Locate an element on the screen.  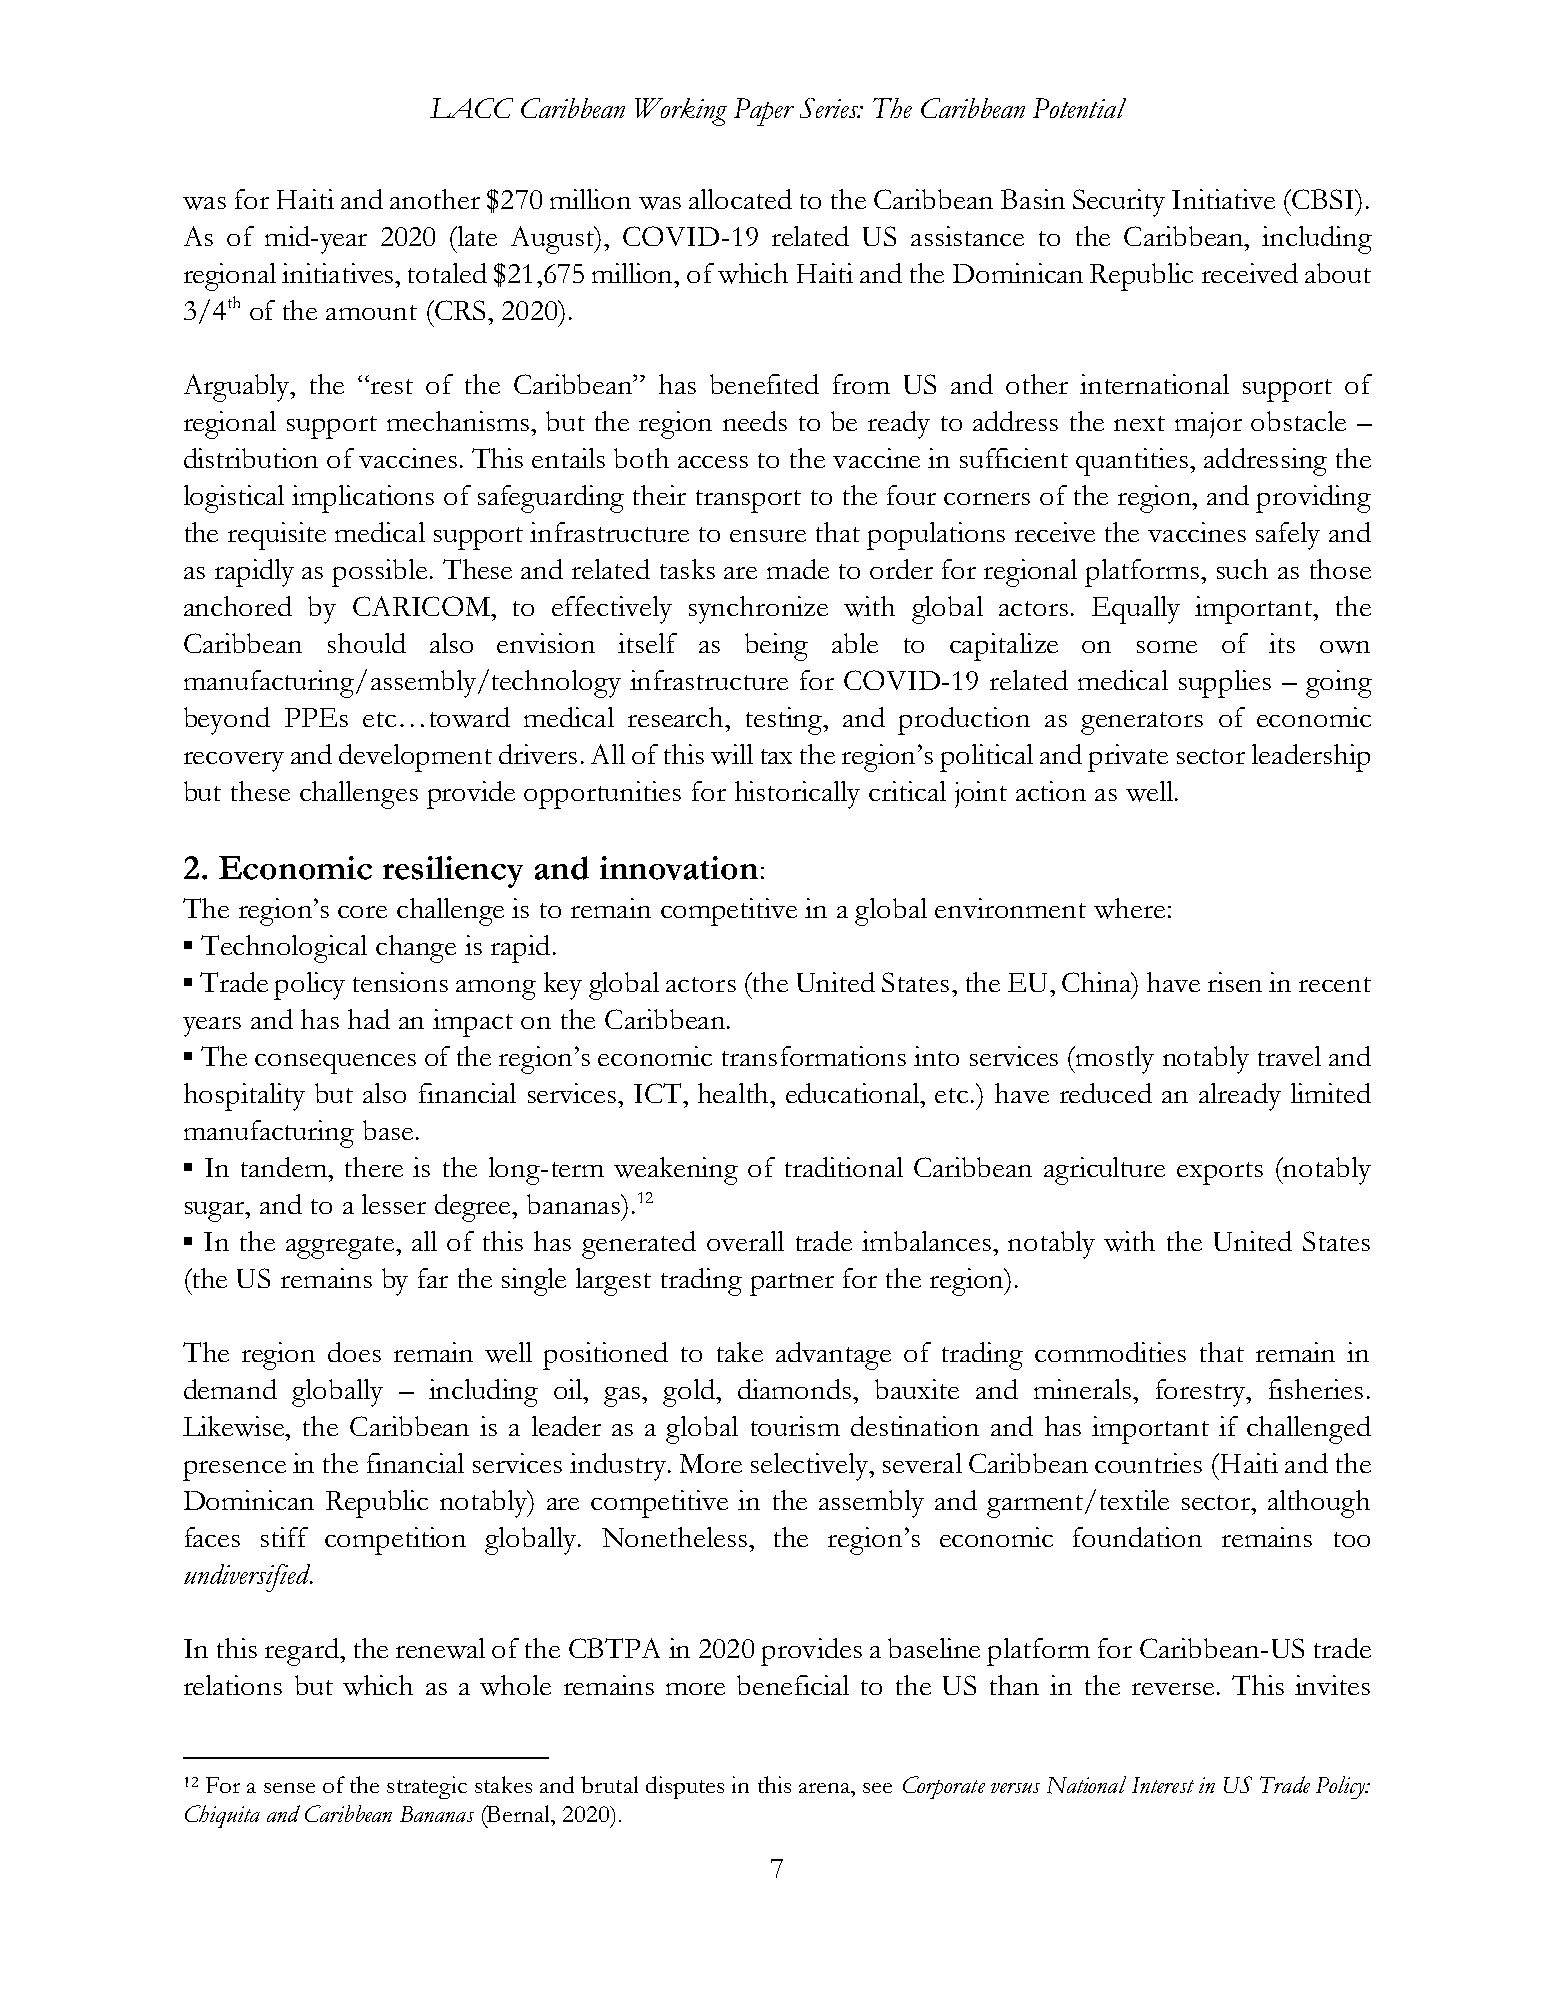
tourism is located at coordinates (795, 1426).
